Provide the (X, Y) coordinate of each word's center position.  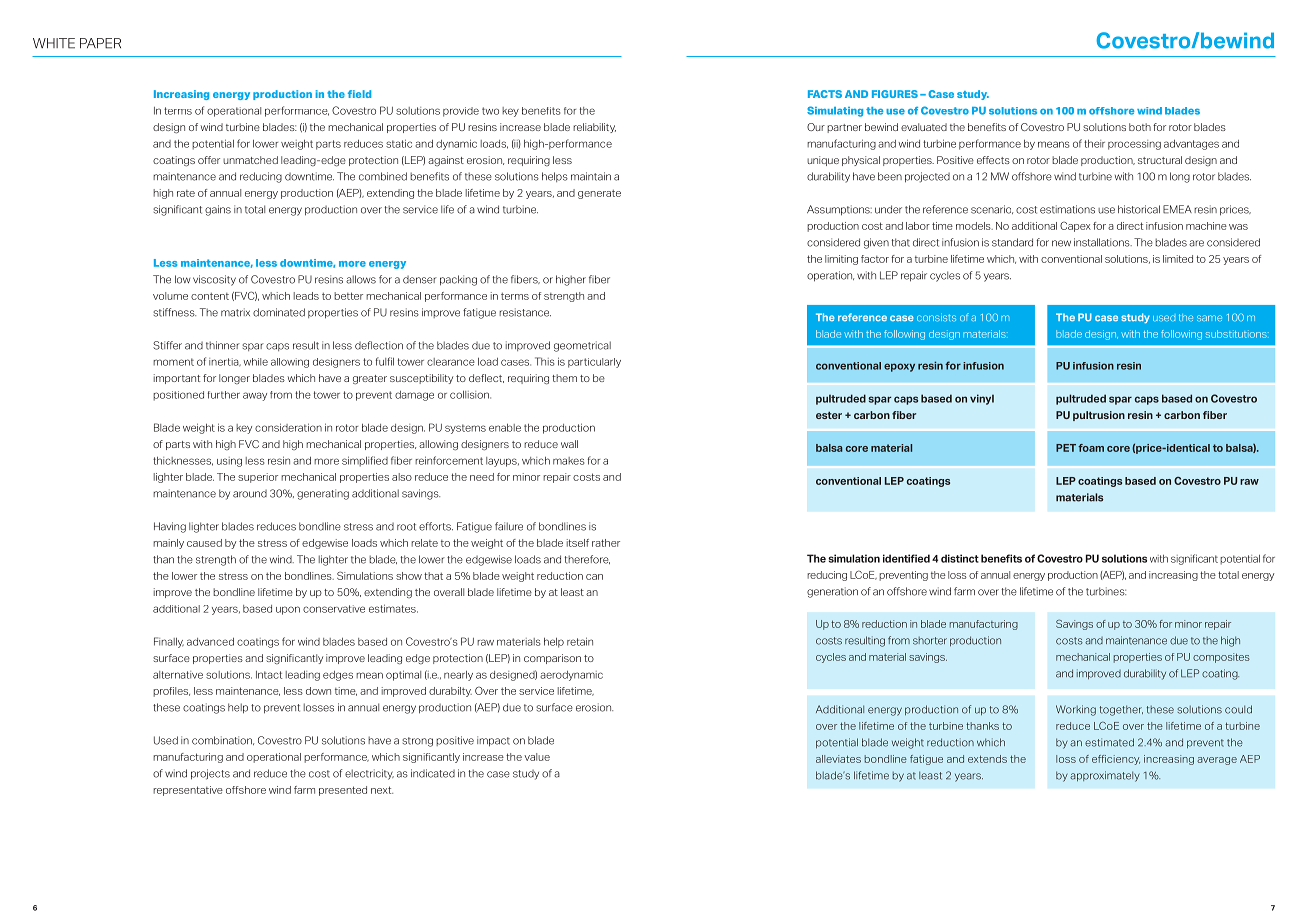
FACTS (825, 94)
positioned (178, 396)
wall (569, 444)
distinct (960, 558)
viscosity (214, 280)
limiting (841, 260)
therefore (587, 559)
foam (1091, 448)
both (1140, 127)
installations (1103, 242)
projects (210, 774)
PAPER (100, 43)
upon (288, 610)
